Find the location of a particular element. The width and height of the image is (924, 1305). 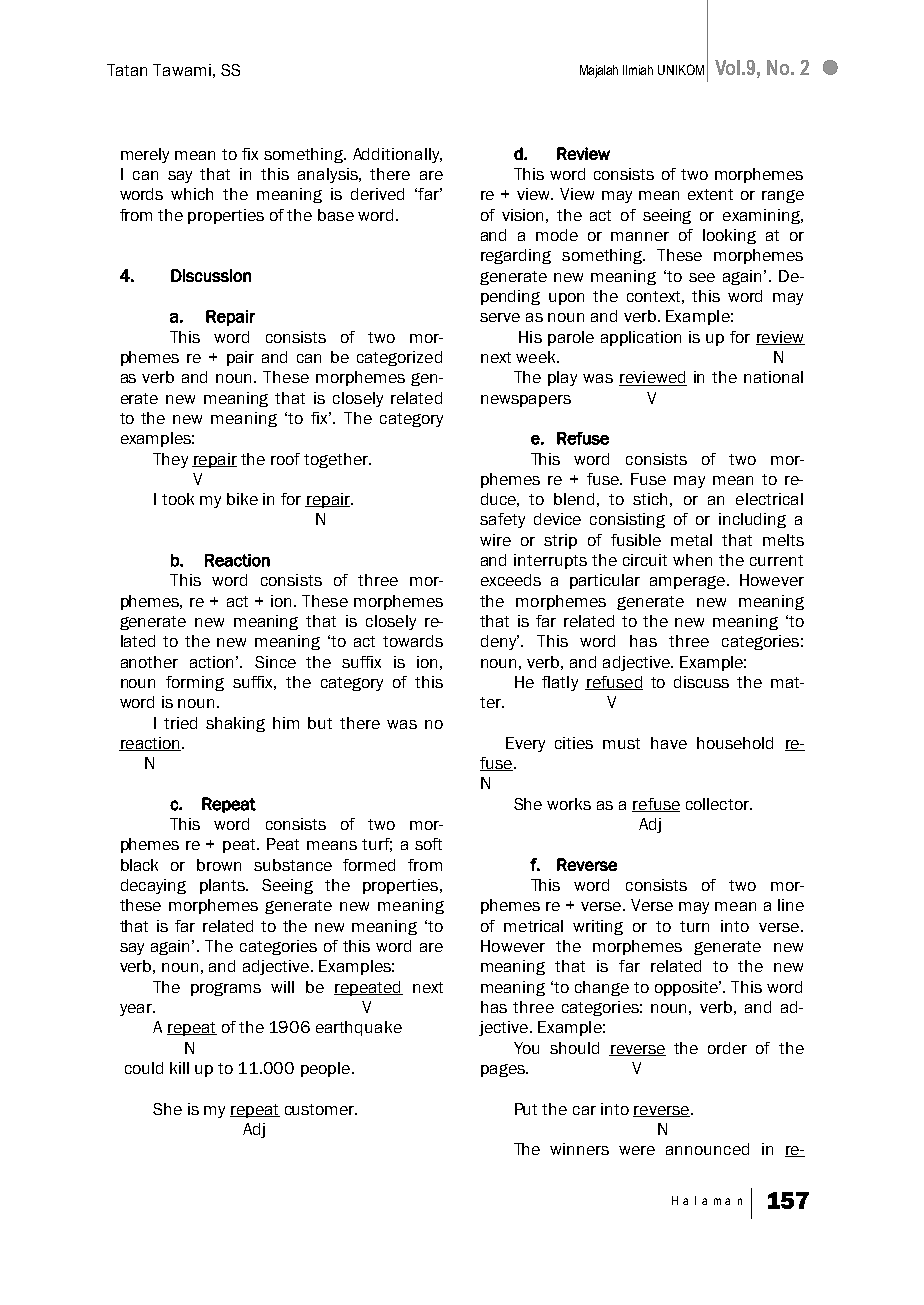

kill is located at coordinates (179, 1068).
